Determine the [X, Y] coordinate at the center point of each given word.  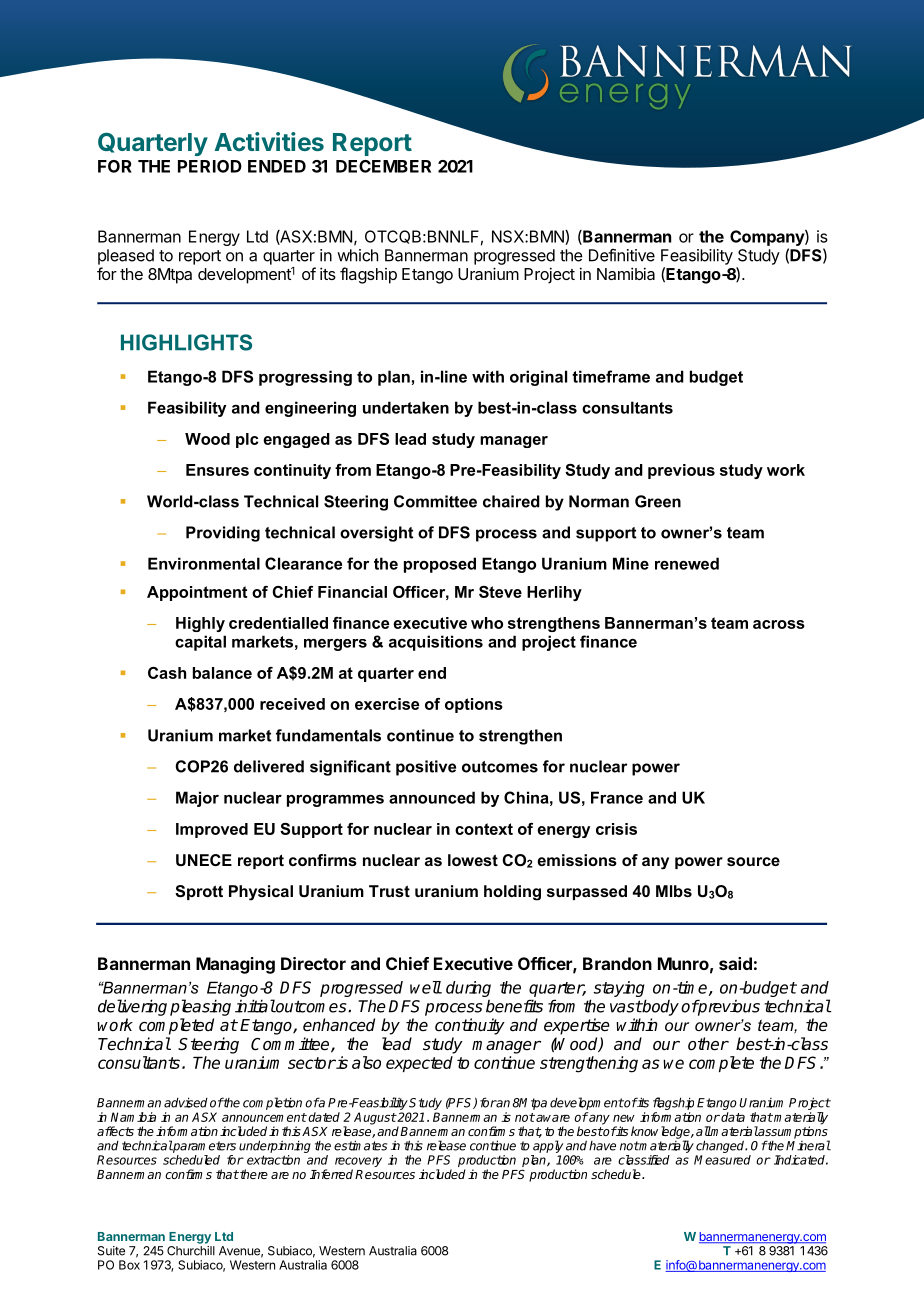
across [779, 624]
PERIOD [210, 166]
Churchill [191, 1251]
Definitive [622, 255]
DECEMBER [383, 166]
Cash [167, 673]
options [474, 705]
